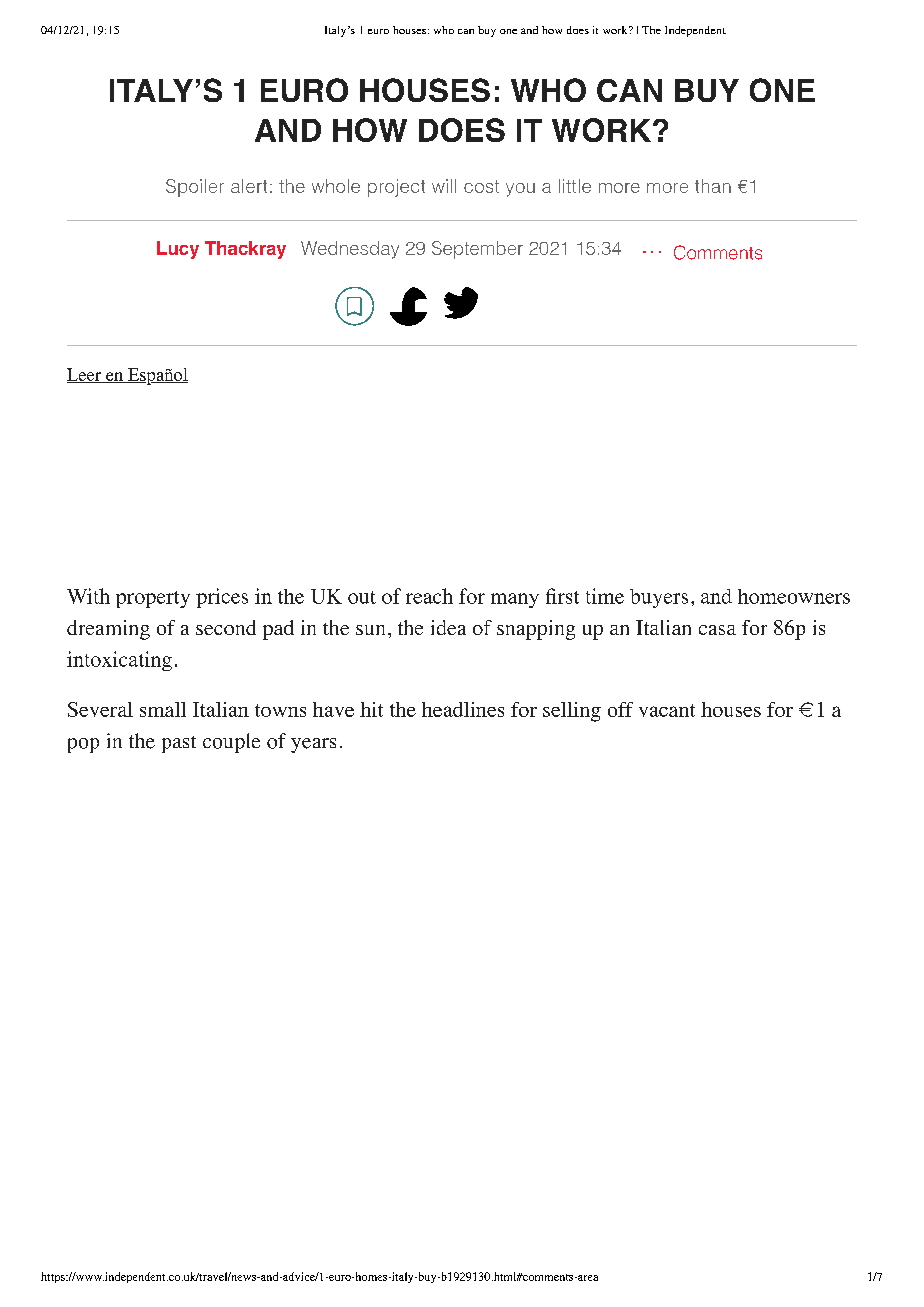 This page has width=924, height=1307. What do you see at coordinates (179, 744) in the page?
I see `past` at bounding box center [179, 744].
